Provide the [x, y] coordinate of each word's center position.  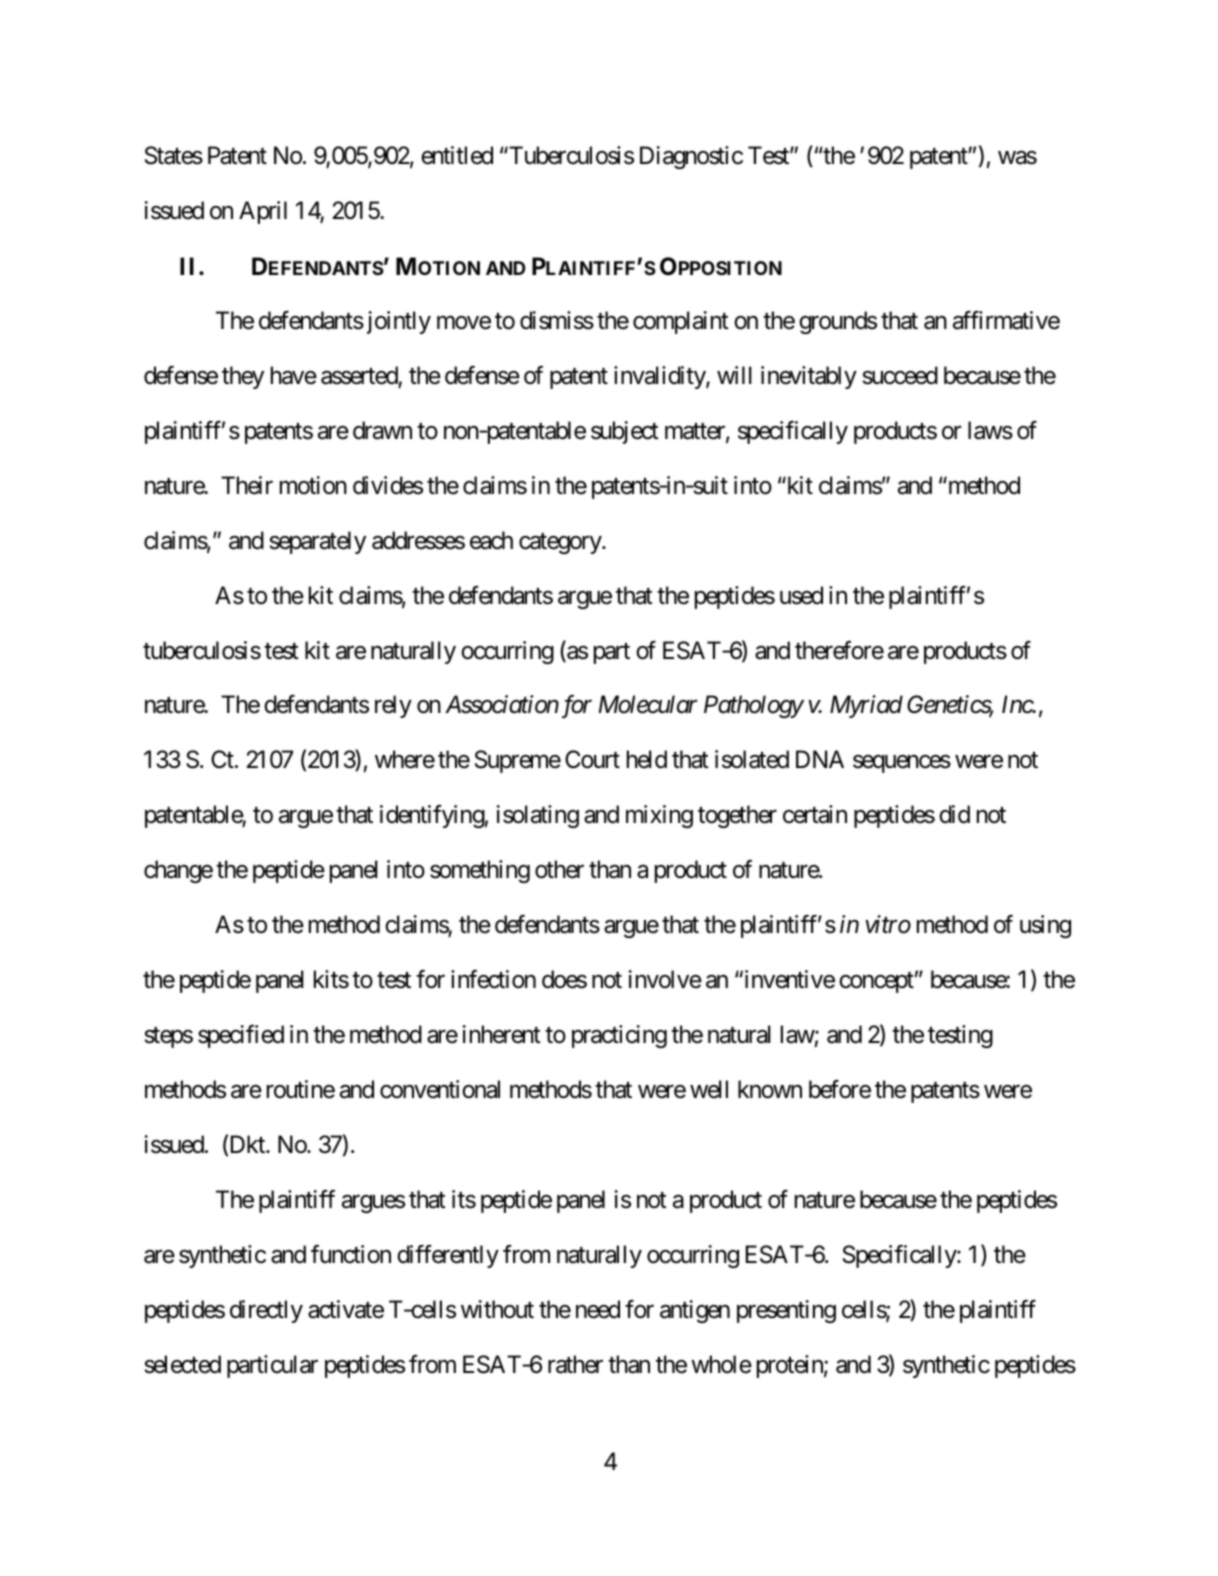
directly [266, 1311]
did [954, 814]
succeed [900, 375]
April [263, 212]
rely [393, 706]
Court [592, 759]
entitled [457, 155]
